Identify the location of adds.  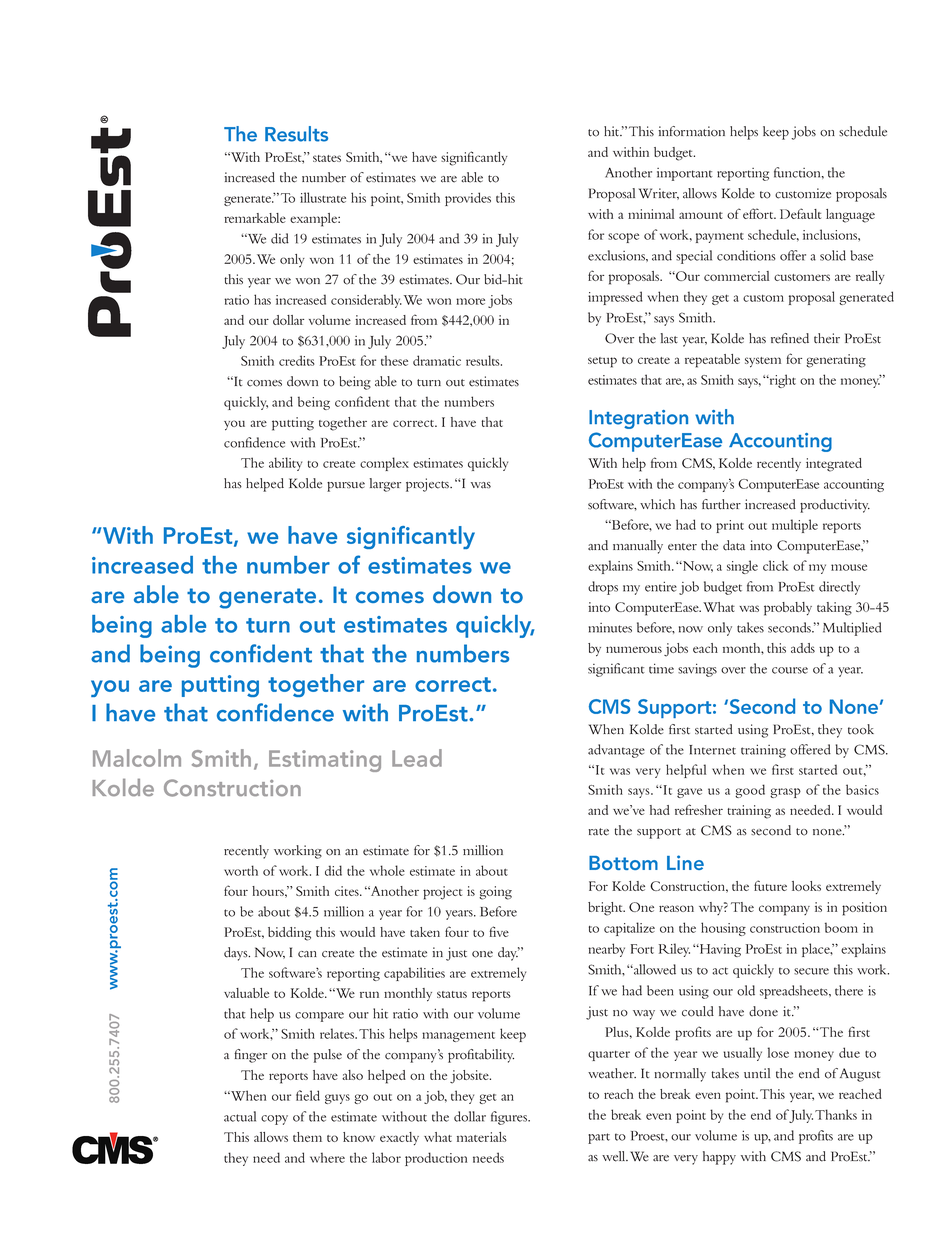
(803, 648).
